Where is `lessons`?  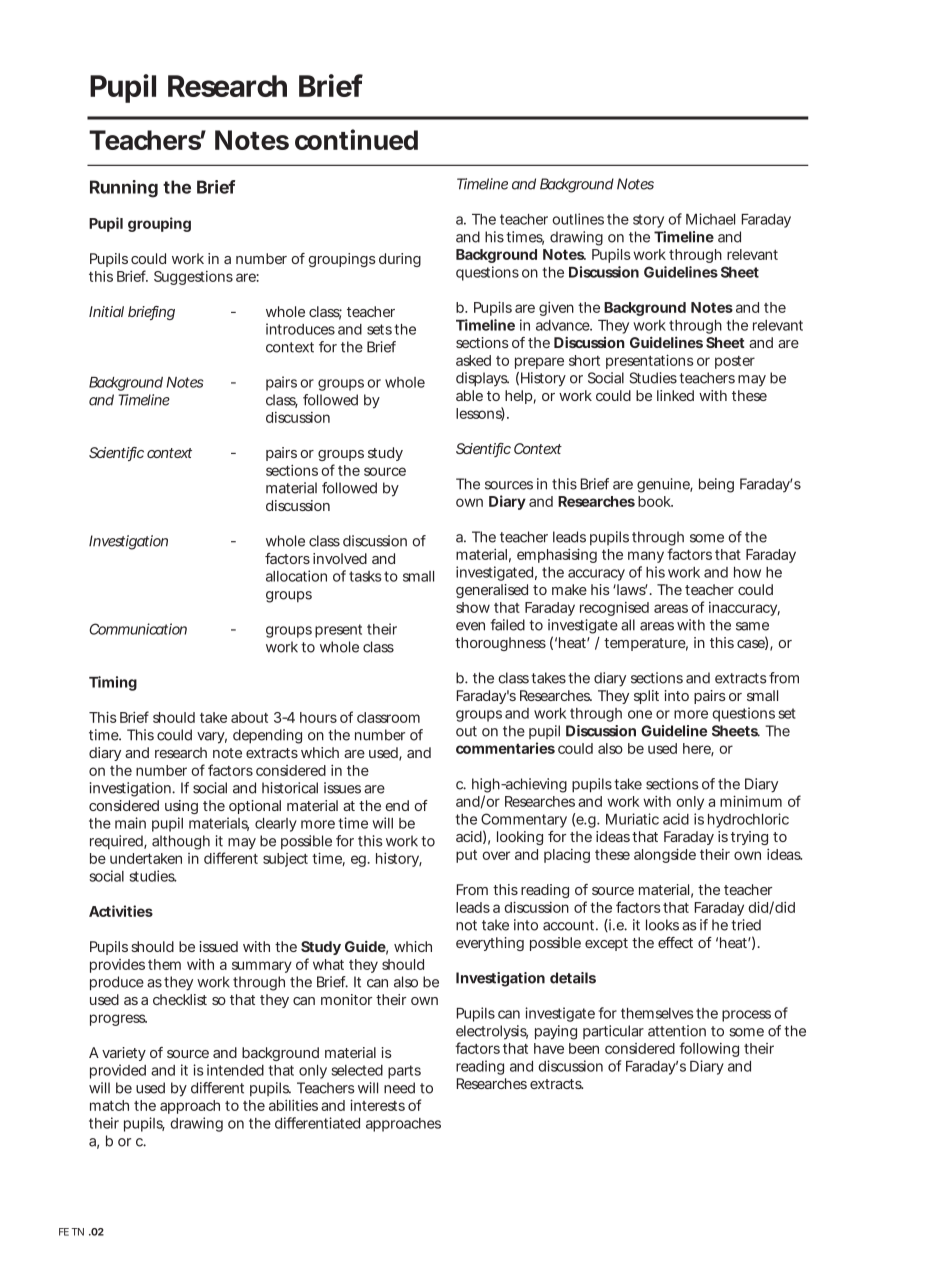
lessons is located at coordinates (480, 414).
